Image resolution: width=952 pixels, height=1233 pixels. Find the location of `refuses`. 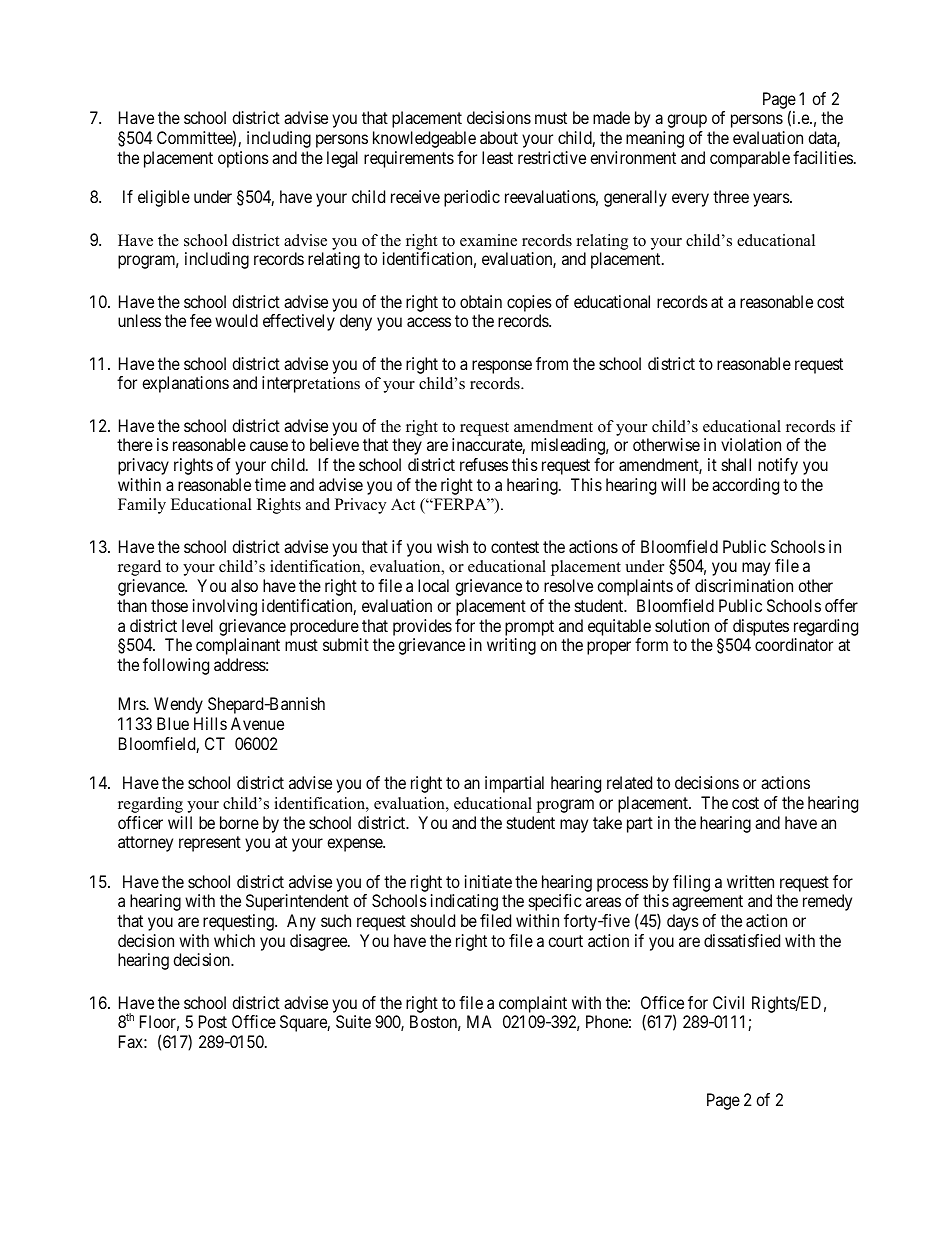

refuses is located at coordinates (484, 464).
